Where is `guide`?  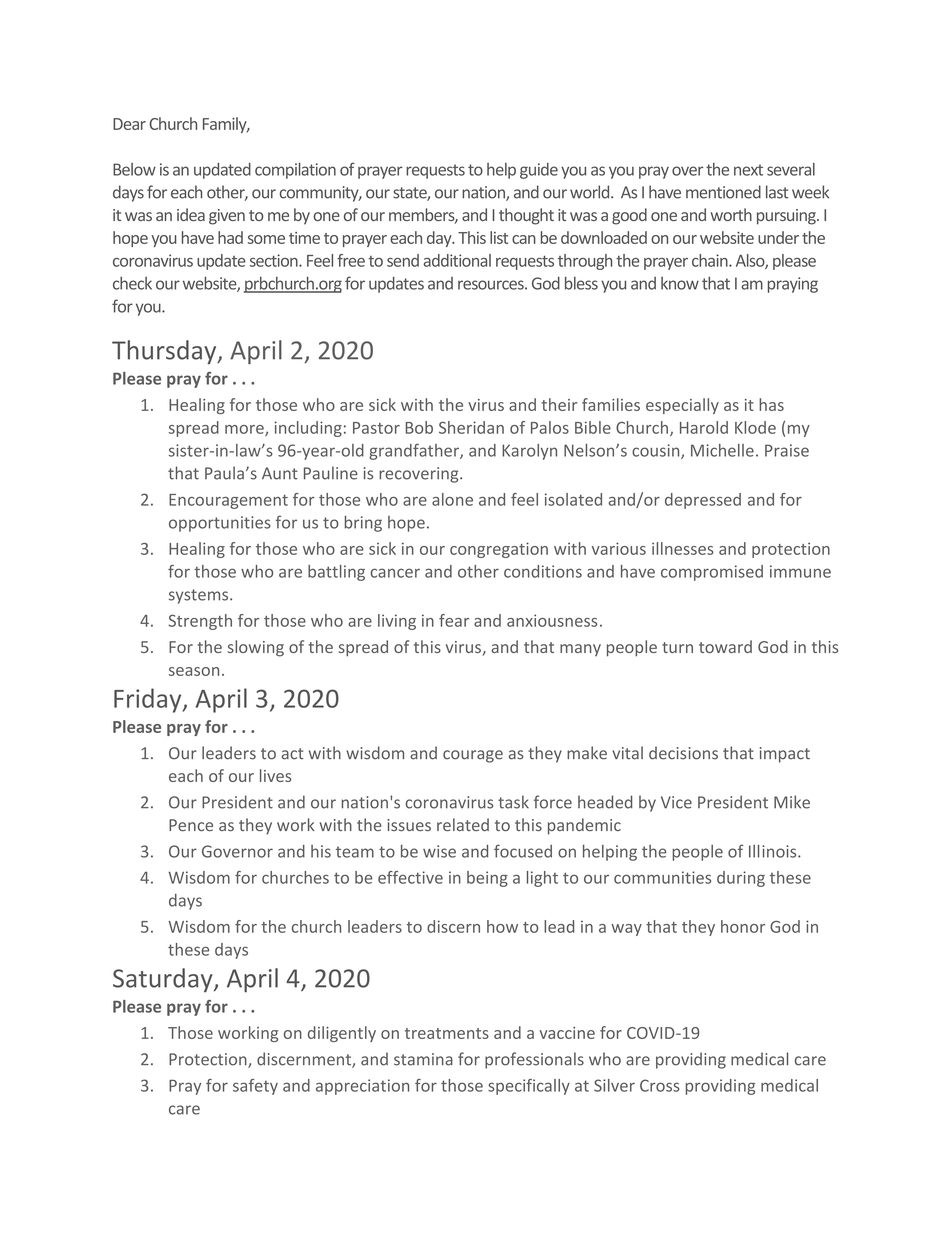
guide is located at coordinates (539, 171).
